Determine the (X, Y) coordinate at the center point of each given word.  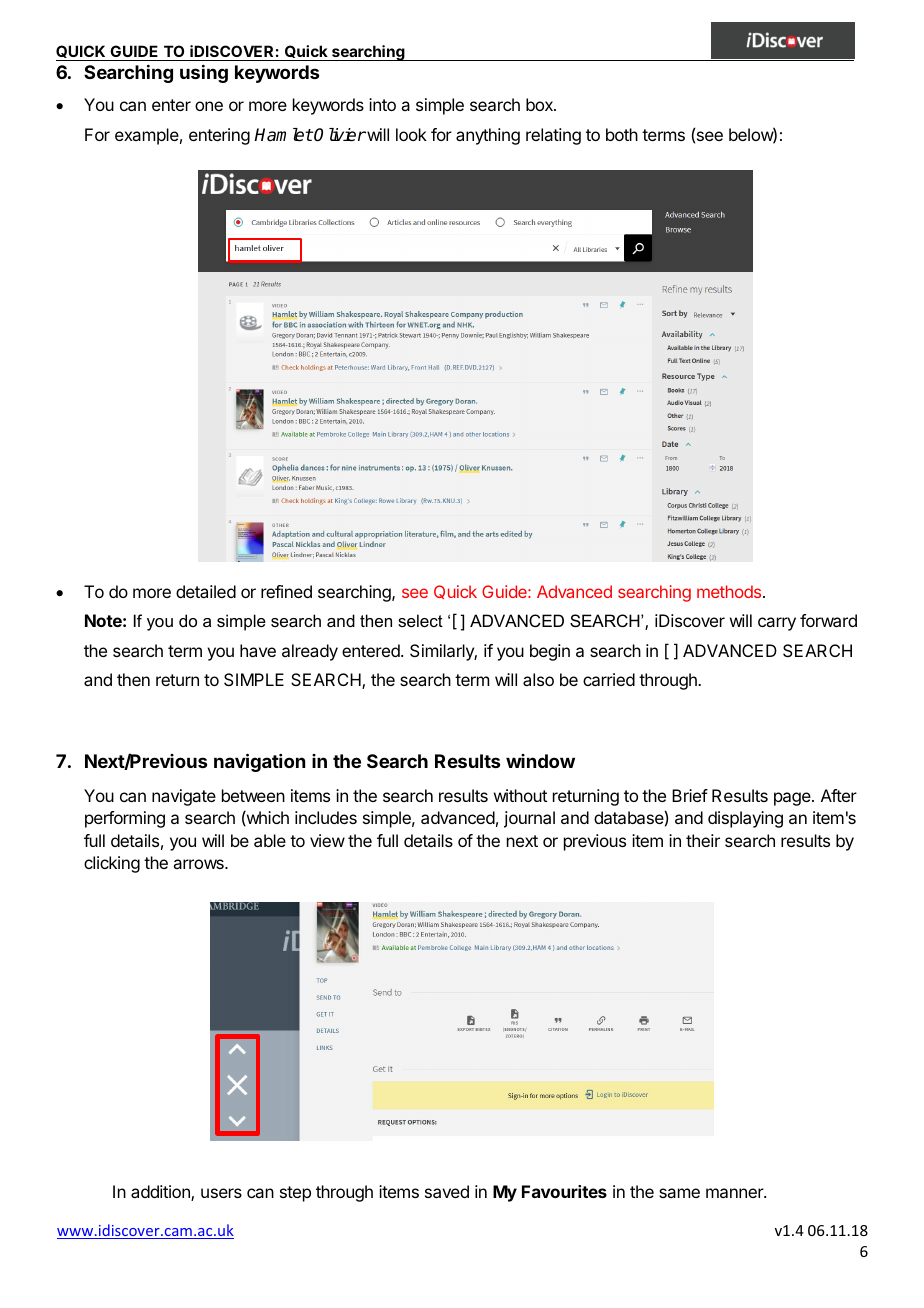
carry (777, 624)
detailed (206, 591)
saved (447, 1191)
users (221, 1193)
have (258, 650)
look (411, 134)
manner (736, 1193)
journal (529, 819)
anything (488, 136)
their (703, 840)
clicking (112, 864)
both (622, 134)
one (209, 106)
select (420, 620)
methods (729, 591)
